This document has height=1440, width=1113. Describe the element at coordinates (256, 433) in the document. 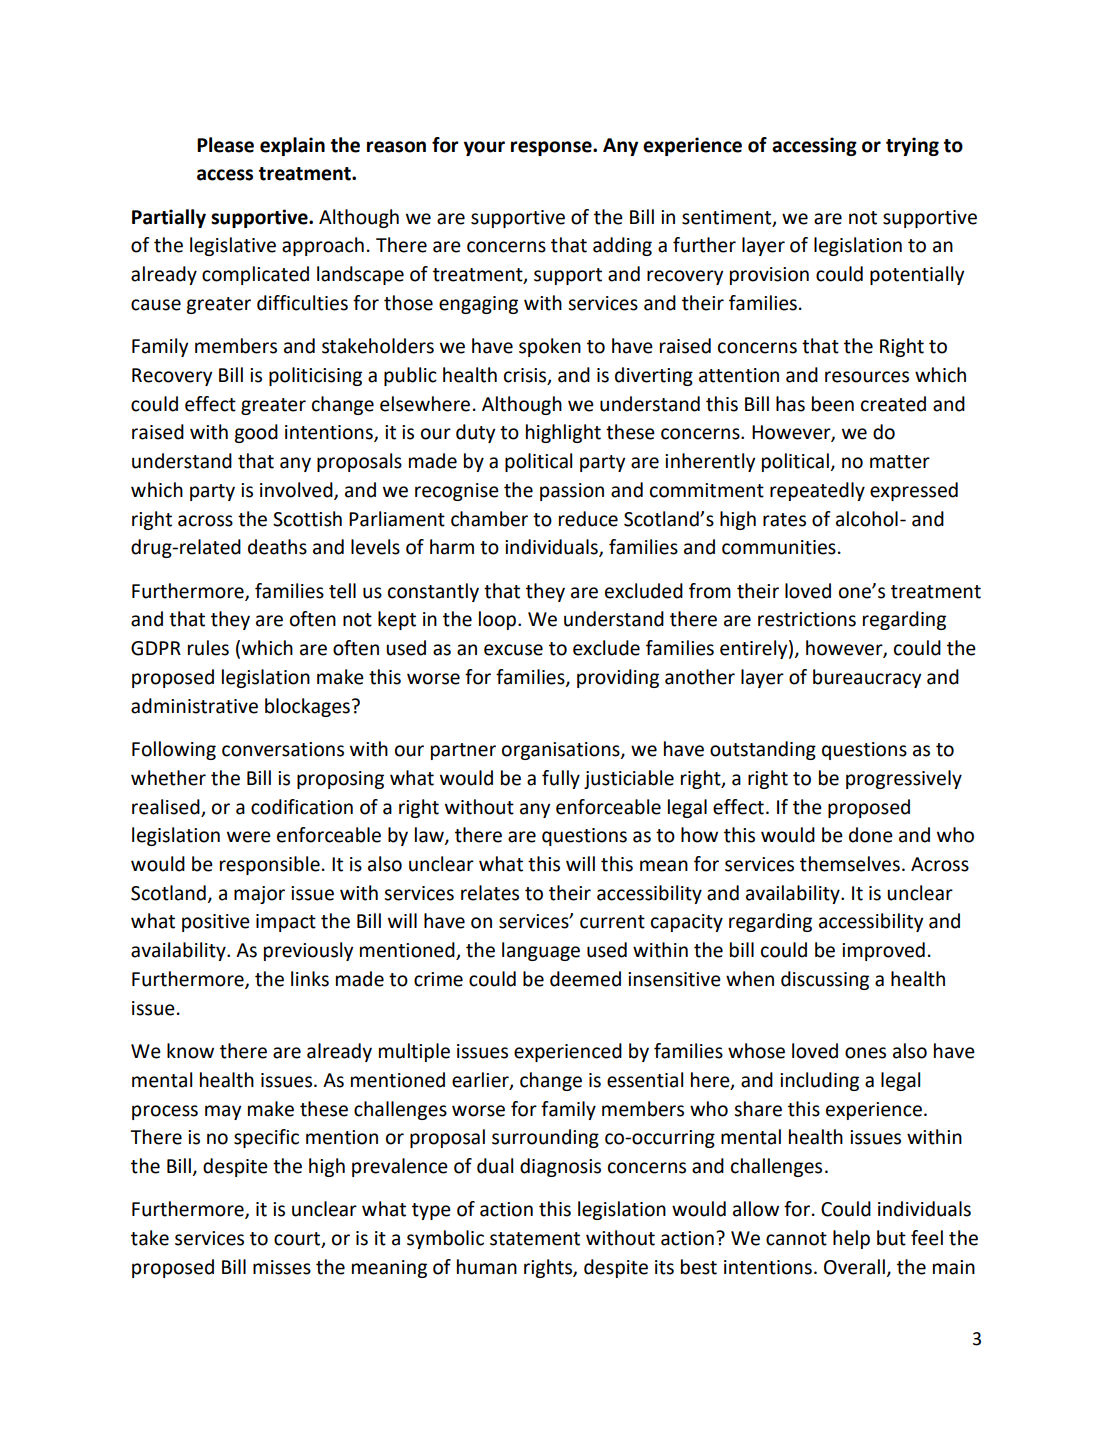

I see `good` at that location.
